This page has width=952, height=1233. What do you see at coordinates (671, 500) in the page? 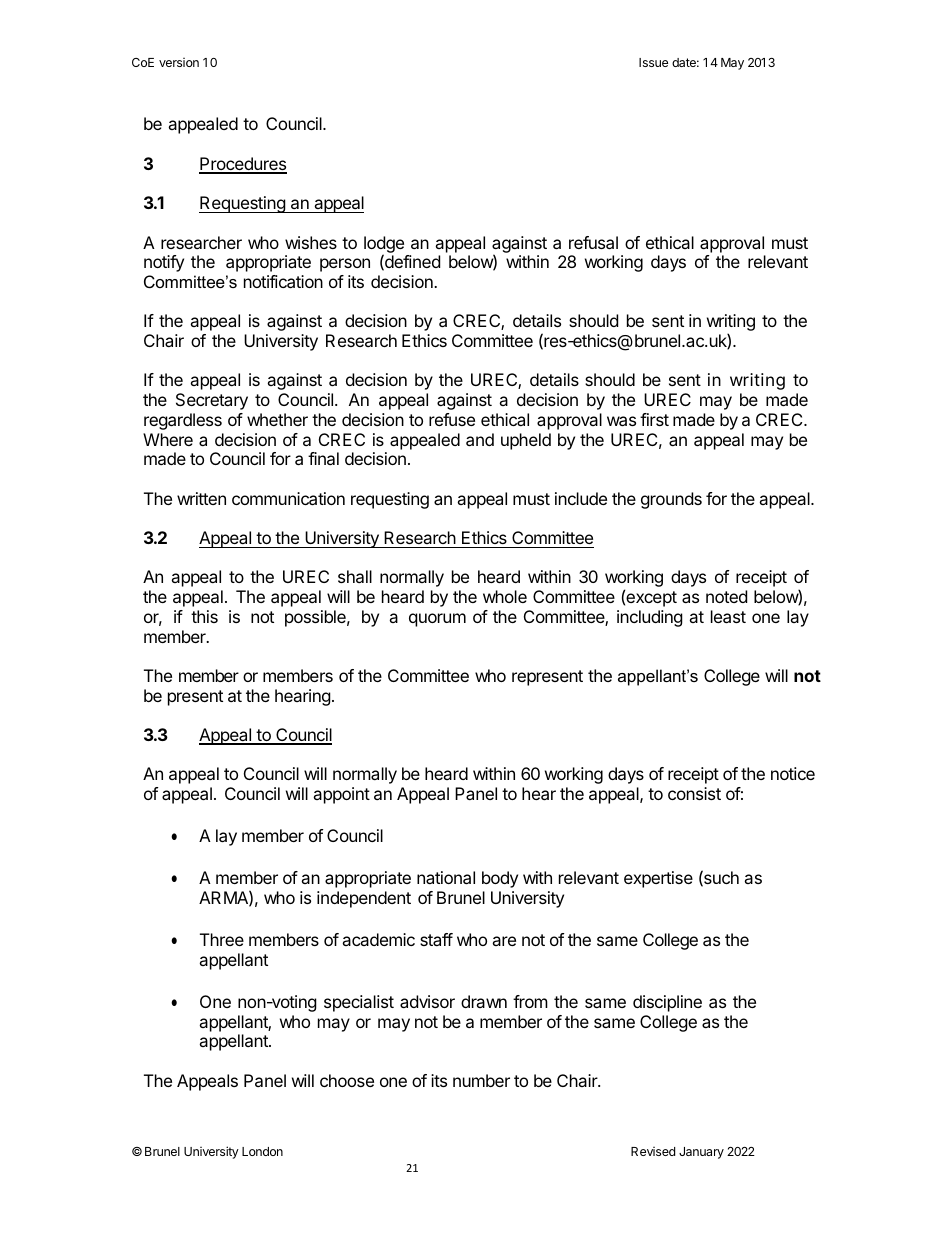
I see `grounds` at bounding box center [671, 500].
